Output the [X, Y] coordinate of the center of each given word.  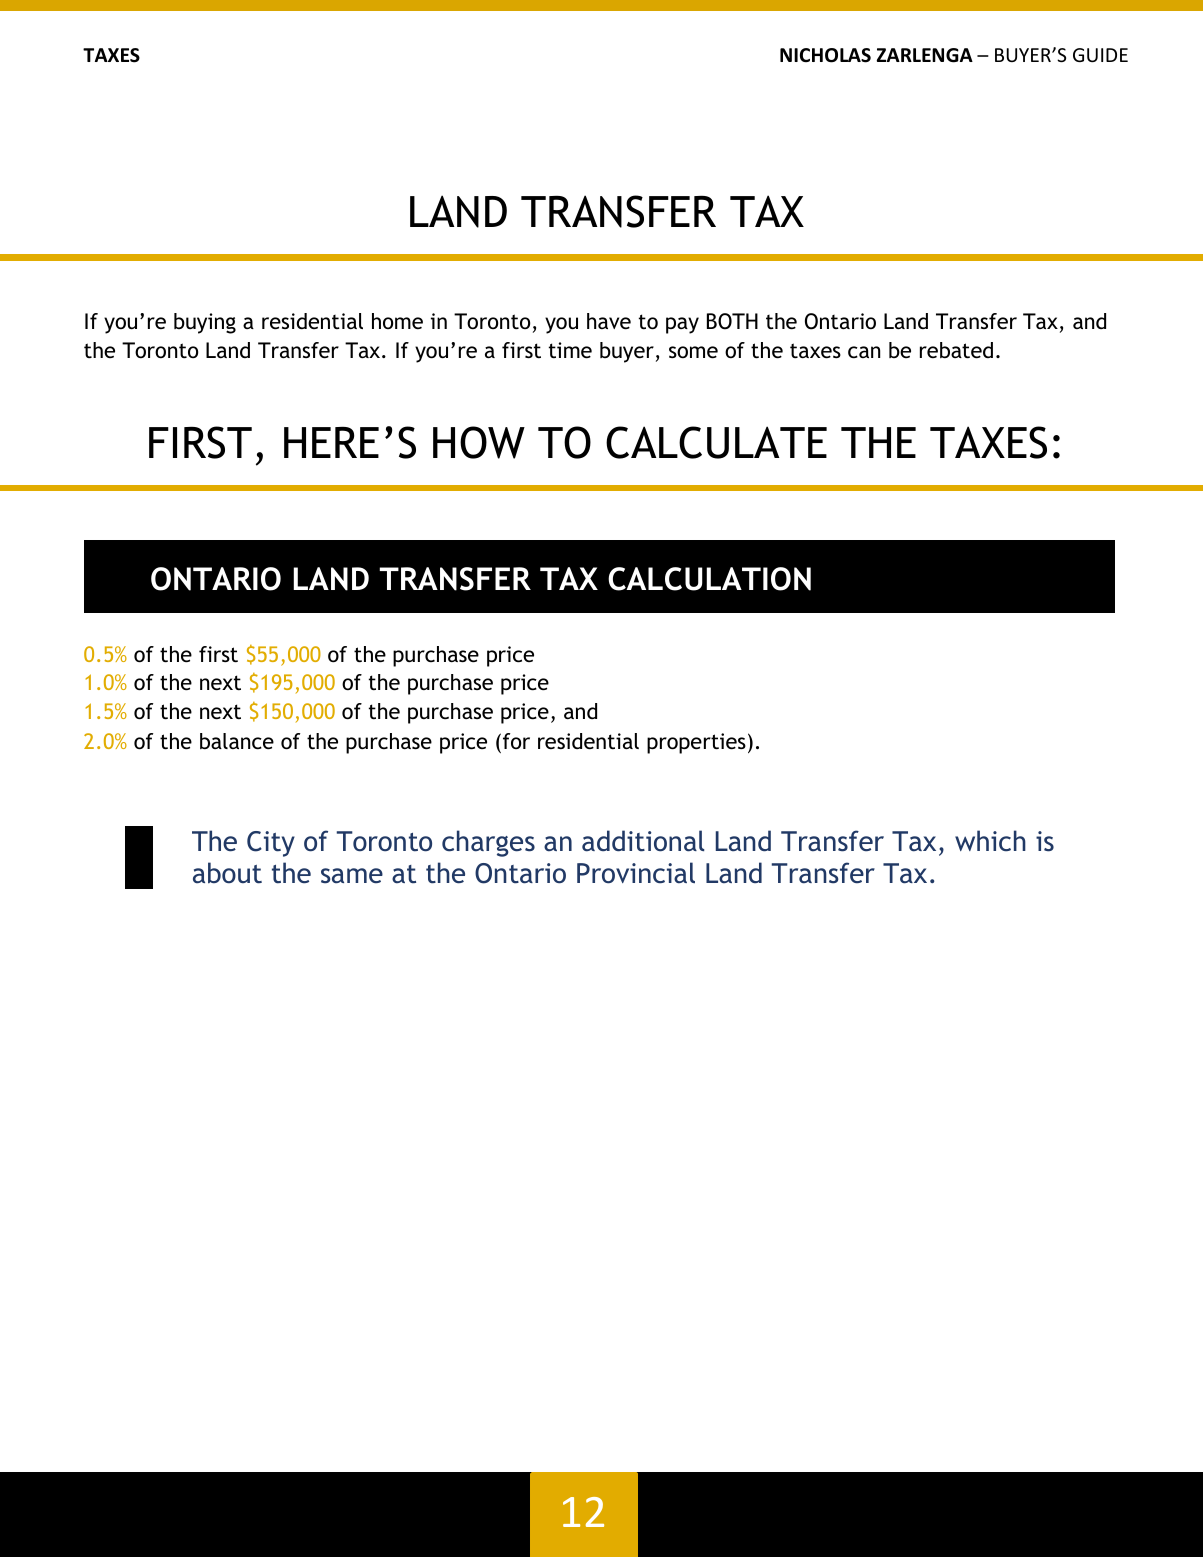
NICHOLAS [825, 55]
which [990, 841]
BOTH [732, 321]
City [271, 844]
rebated [956, 350]
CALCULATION [709, 579]
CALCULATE [716, 442]
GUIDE [1100, 55]
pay [682, 325]
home [397, 321]
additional [643, 841]
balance [237, 741]
